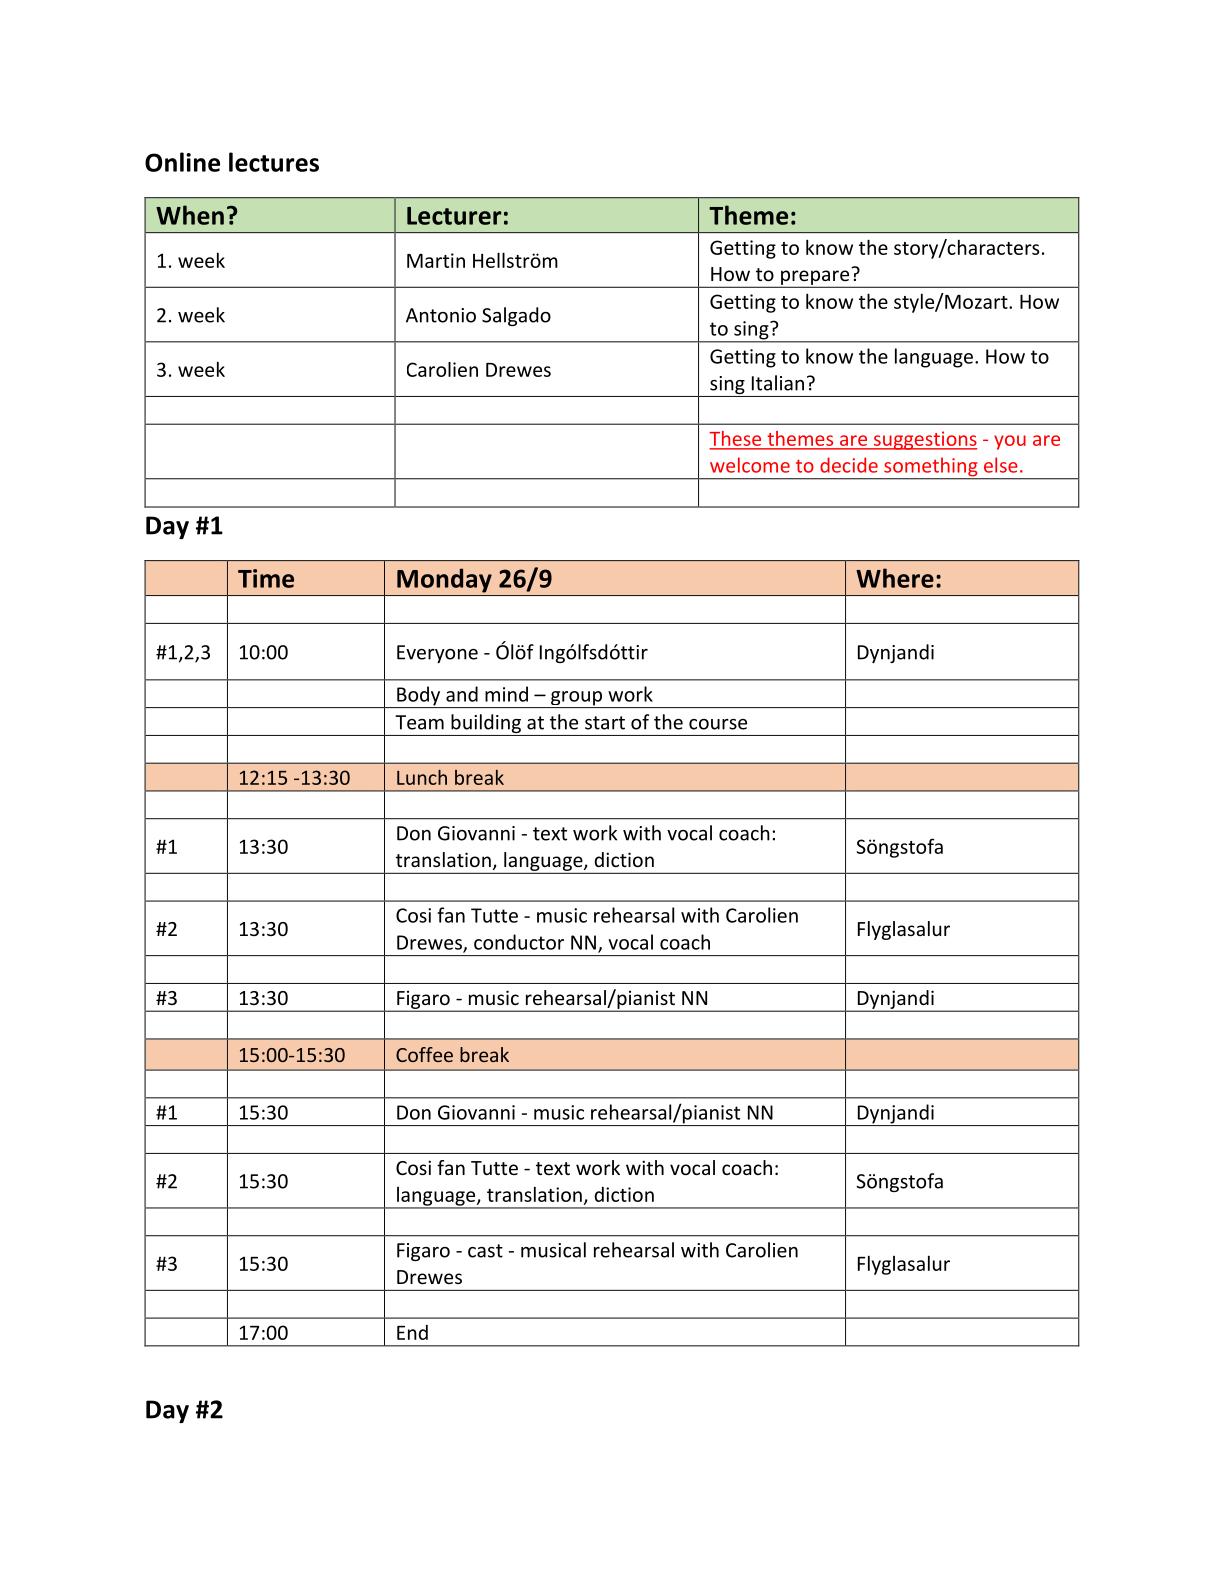  Describe the element at coordinates (931, 468) in the screenshot. I see `something` at that location.
